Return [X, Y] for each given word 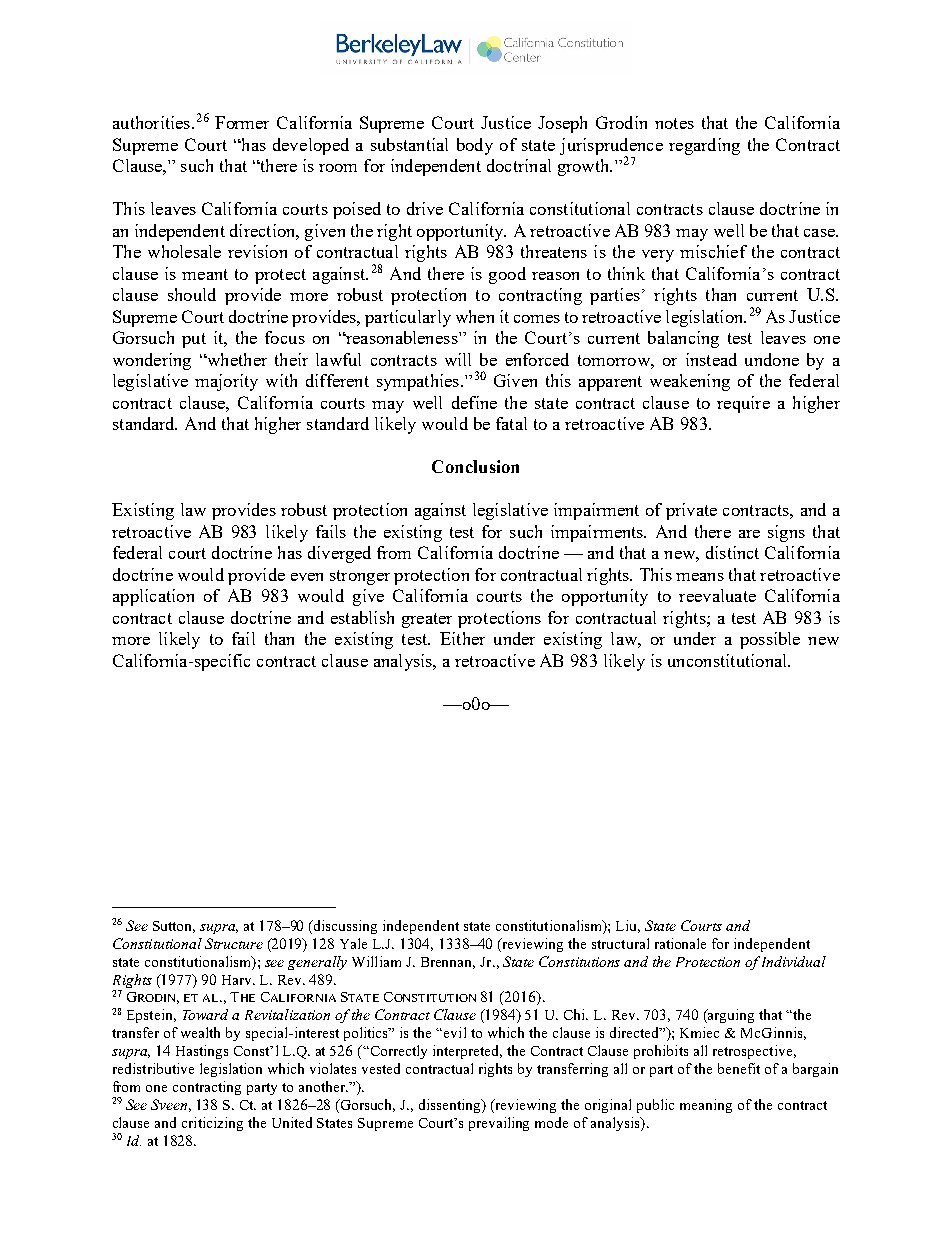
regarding [704, 146]
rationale [680, 943]
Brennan [448, 963]
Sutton [174, 927]
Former [242, 122]
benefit [739, 1068]
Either [462, 638]
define [474, 402]
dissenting [451, 1106]
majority [226, 382]
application [153, 597]
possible [770, 640]
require [743, 404]
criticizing [212, 1124]
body [475, 146]
